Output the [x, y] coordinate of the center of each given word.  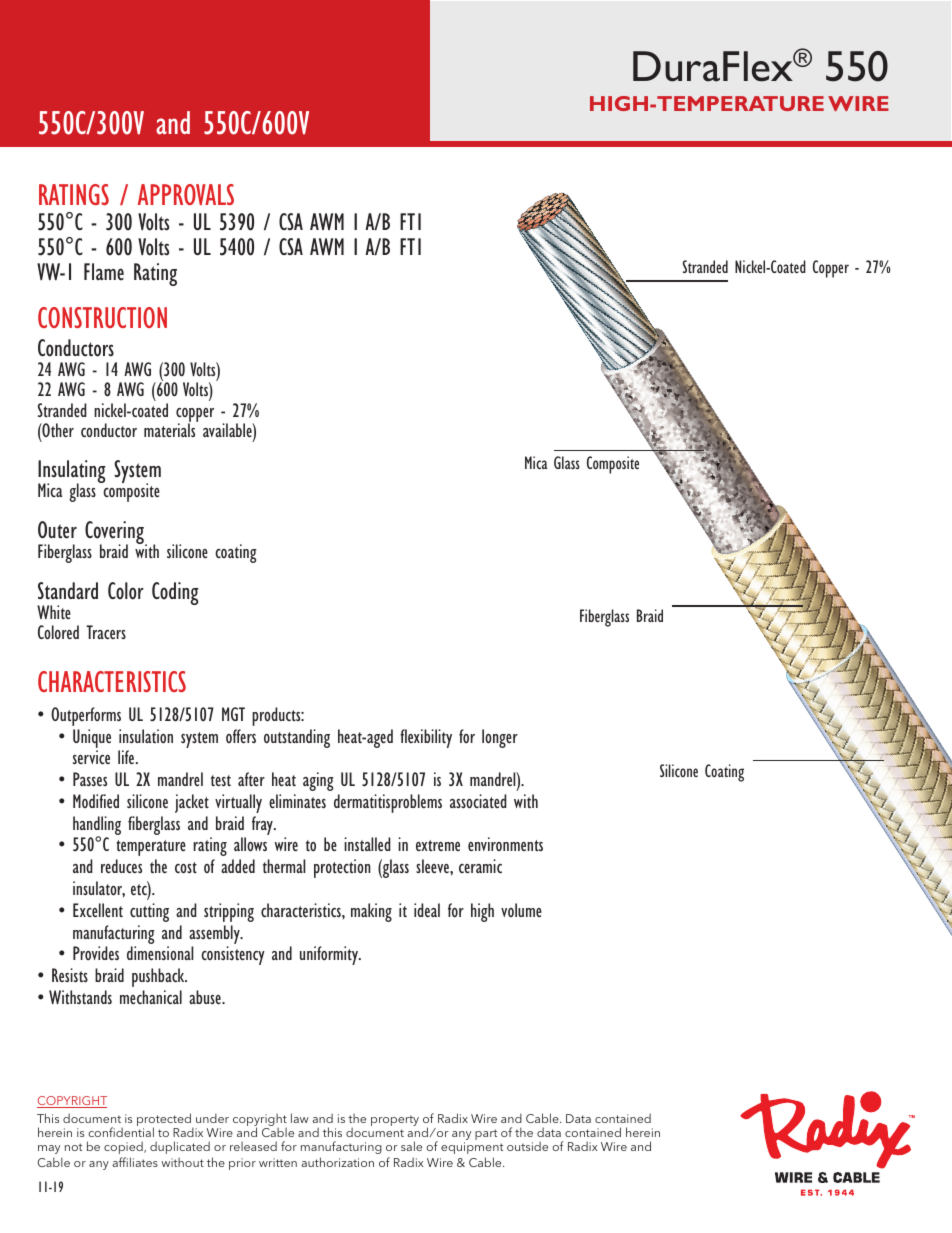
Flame [104, 272]
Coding [175, 593]
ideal [427, 910]
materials [171, 429]
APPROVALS [186, 194]
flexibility [426, 738]
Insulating [72, 473]
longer [500, 738]
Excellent [98, 910]
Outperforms [86, 716]
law [300, 1118]
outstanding [297, 738]
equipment [472, 1148]
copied [124, 1147]
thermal [284, 866]
